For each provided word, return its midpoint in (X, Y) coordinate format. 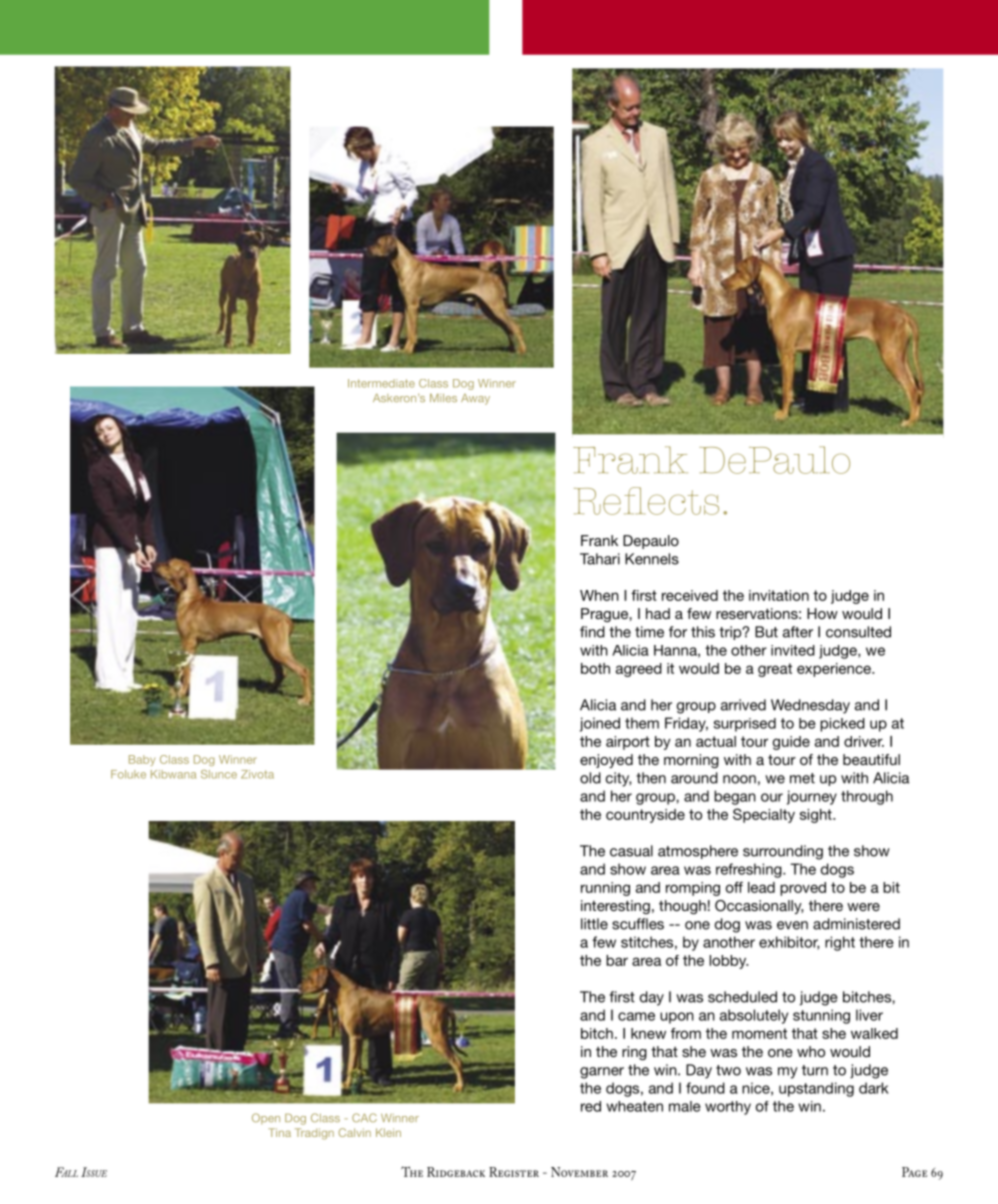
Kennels (652, 559)
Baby (142, 760)
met (802, 778)
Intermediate (381, 383)
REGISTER (514, 1172)
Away (475, 399)
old (590, 778)
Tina (279, 1132)
